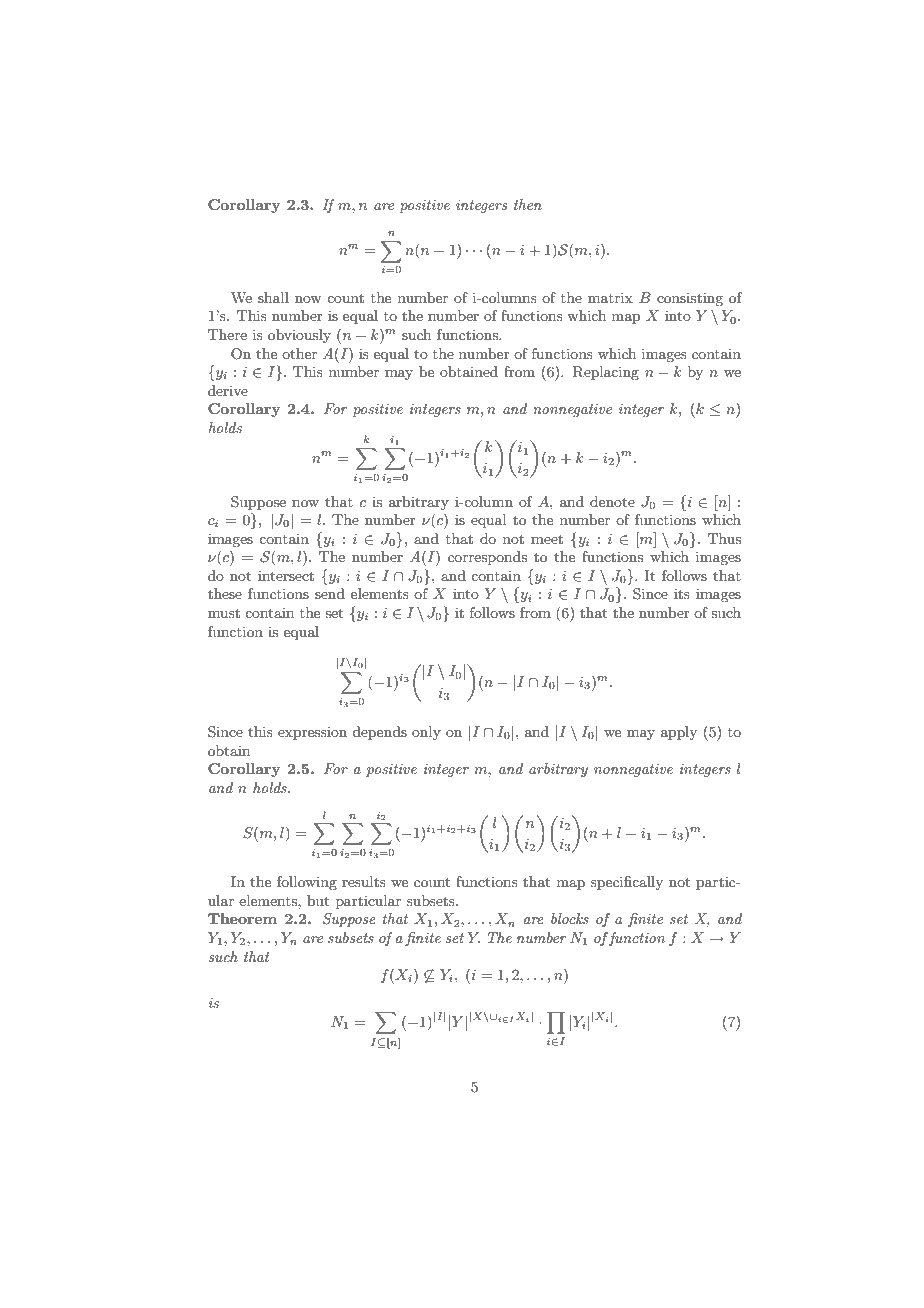  Describe the element at coordinates (682, 593) in the page. I see `its` at that location.
